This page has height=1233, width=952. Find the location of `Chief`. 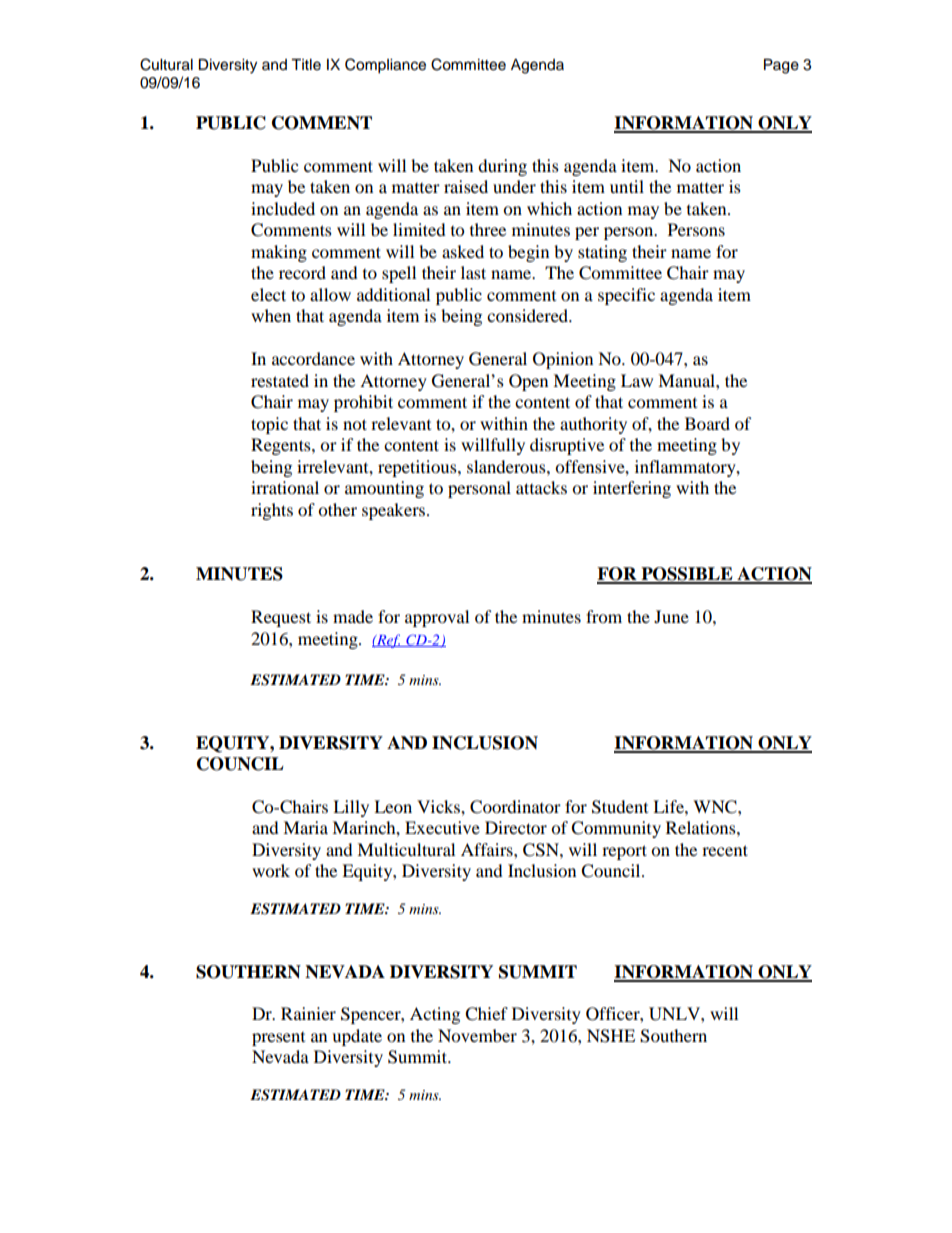

Chief is located at coordinates (486, 1014).
